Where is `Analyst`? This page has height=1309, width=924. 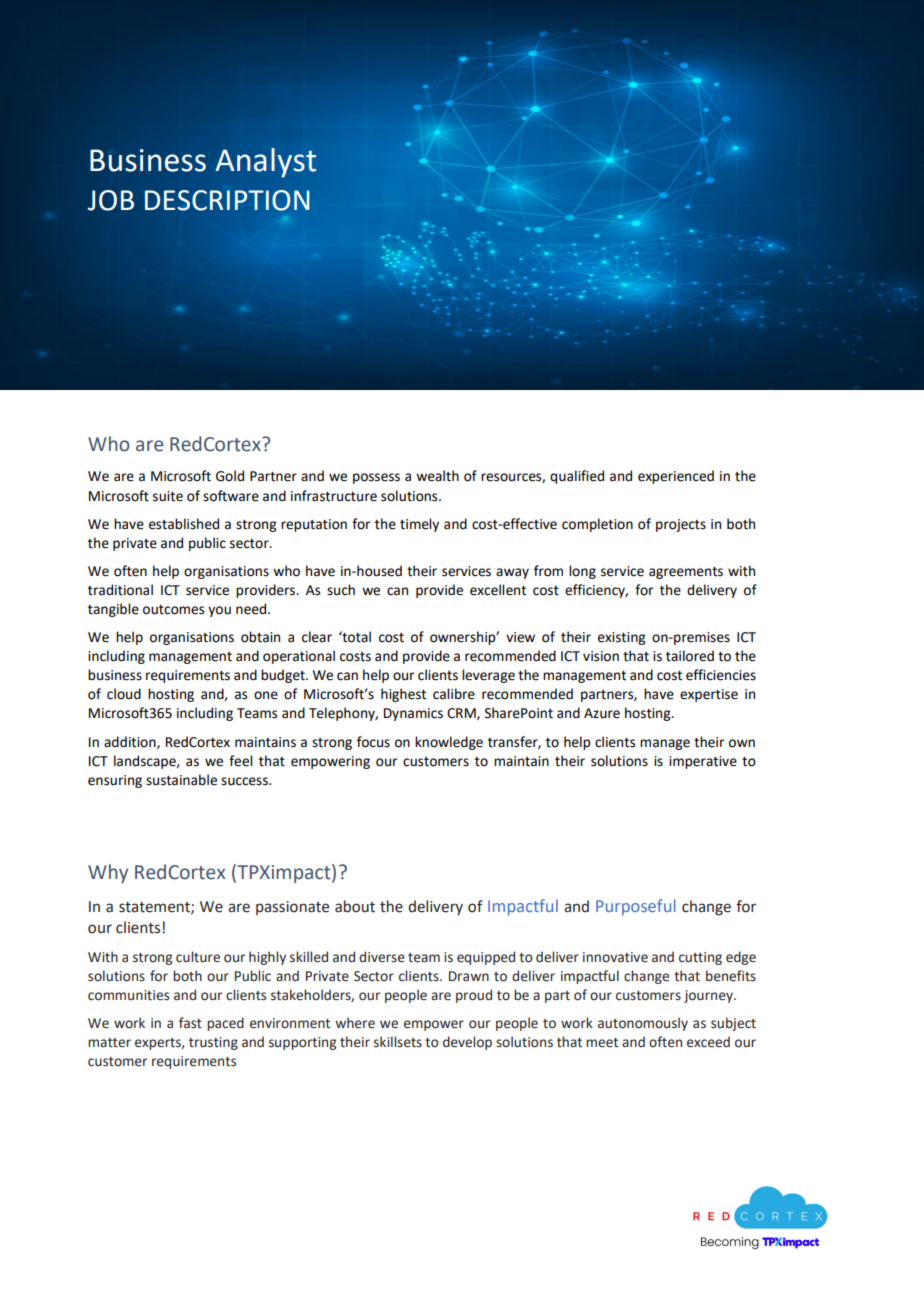
Analyst is located at coordinates (266, 163).
